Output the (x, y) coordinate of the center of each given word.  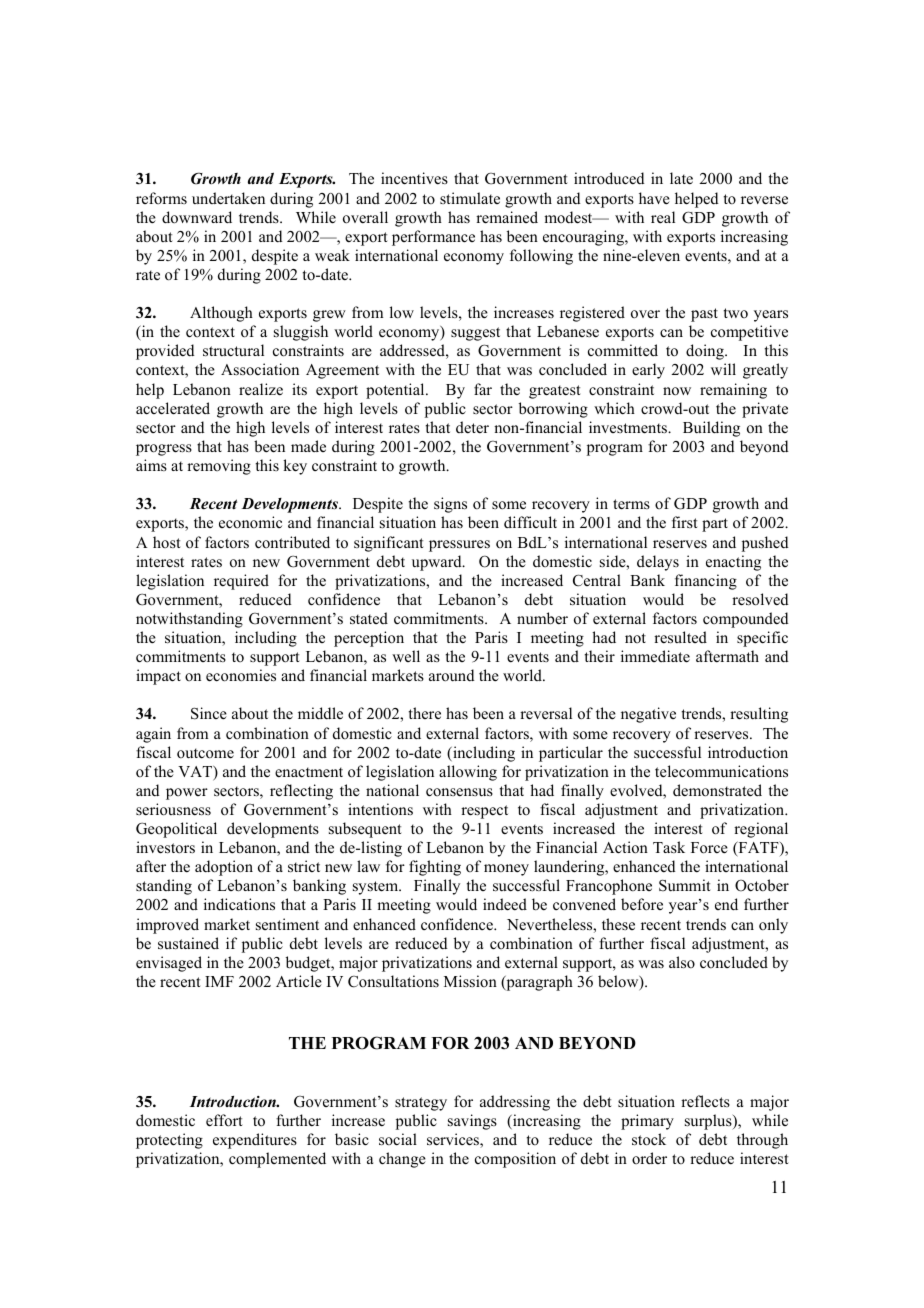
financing (706, 582)
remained (507, 217)
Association (260, 369)
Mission (470, 981)
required (241, 582)
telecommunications (721, 771)
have (654, 198)
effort (224, 1120)
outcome (205, 753)
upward (438, 563)
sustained (188, 943)
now (677, 391)
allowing (468, 773)
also (682, 962)
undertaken (228, 198)
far (483, 389)
